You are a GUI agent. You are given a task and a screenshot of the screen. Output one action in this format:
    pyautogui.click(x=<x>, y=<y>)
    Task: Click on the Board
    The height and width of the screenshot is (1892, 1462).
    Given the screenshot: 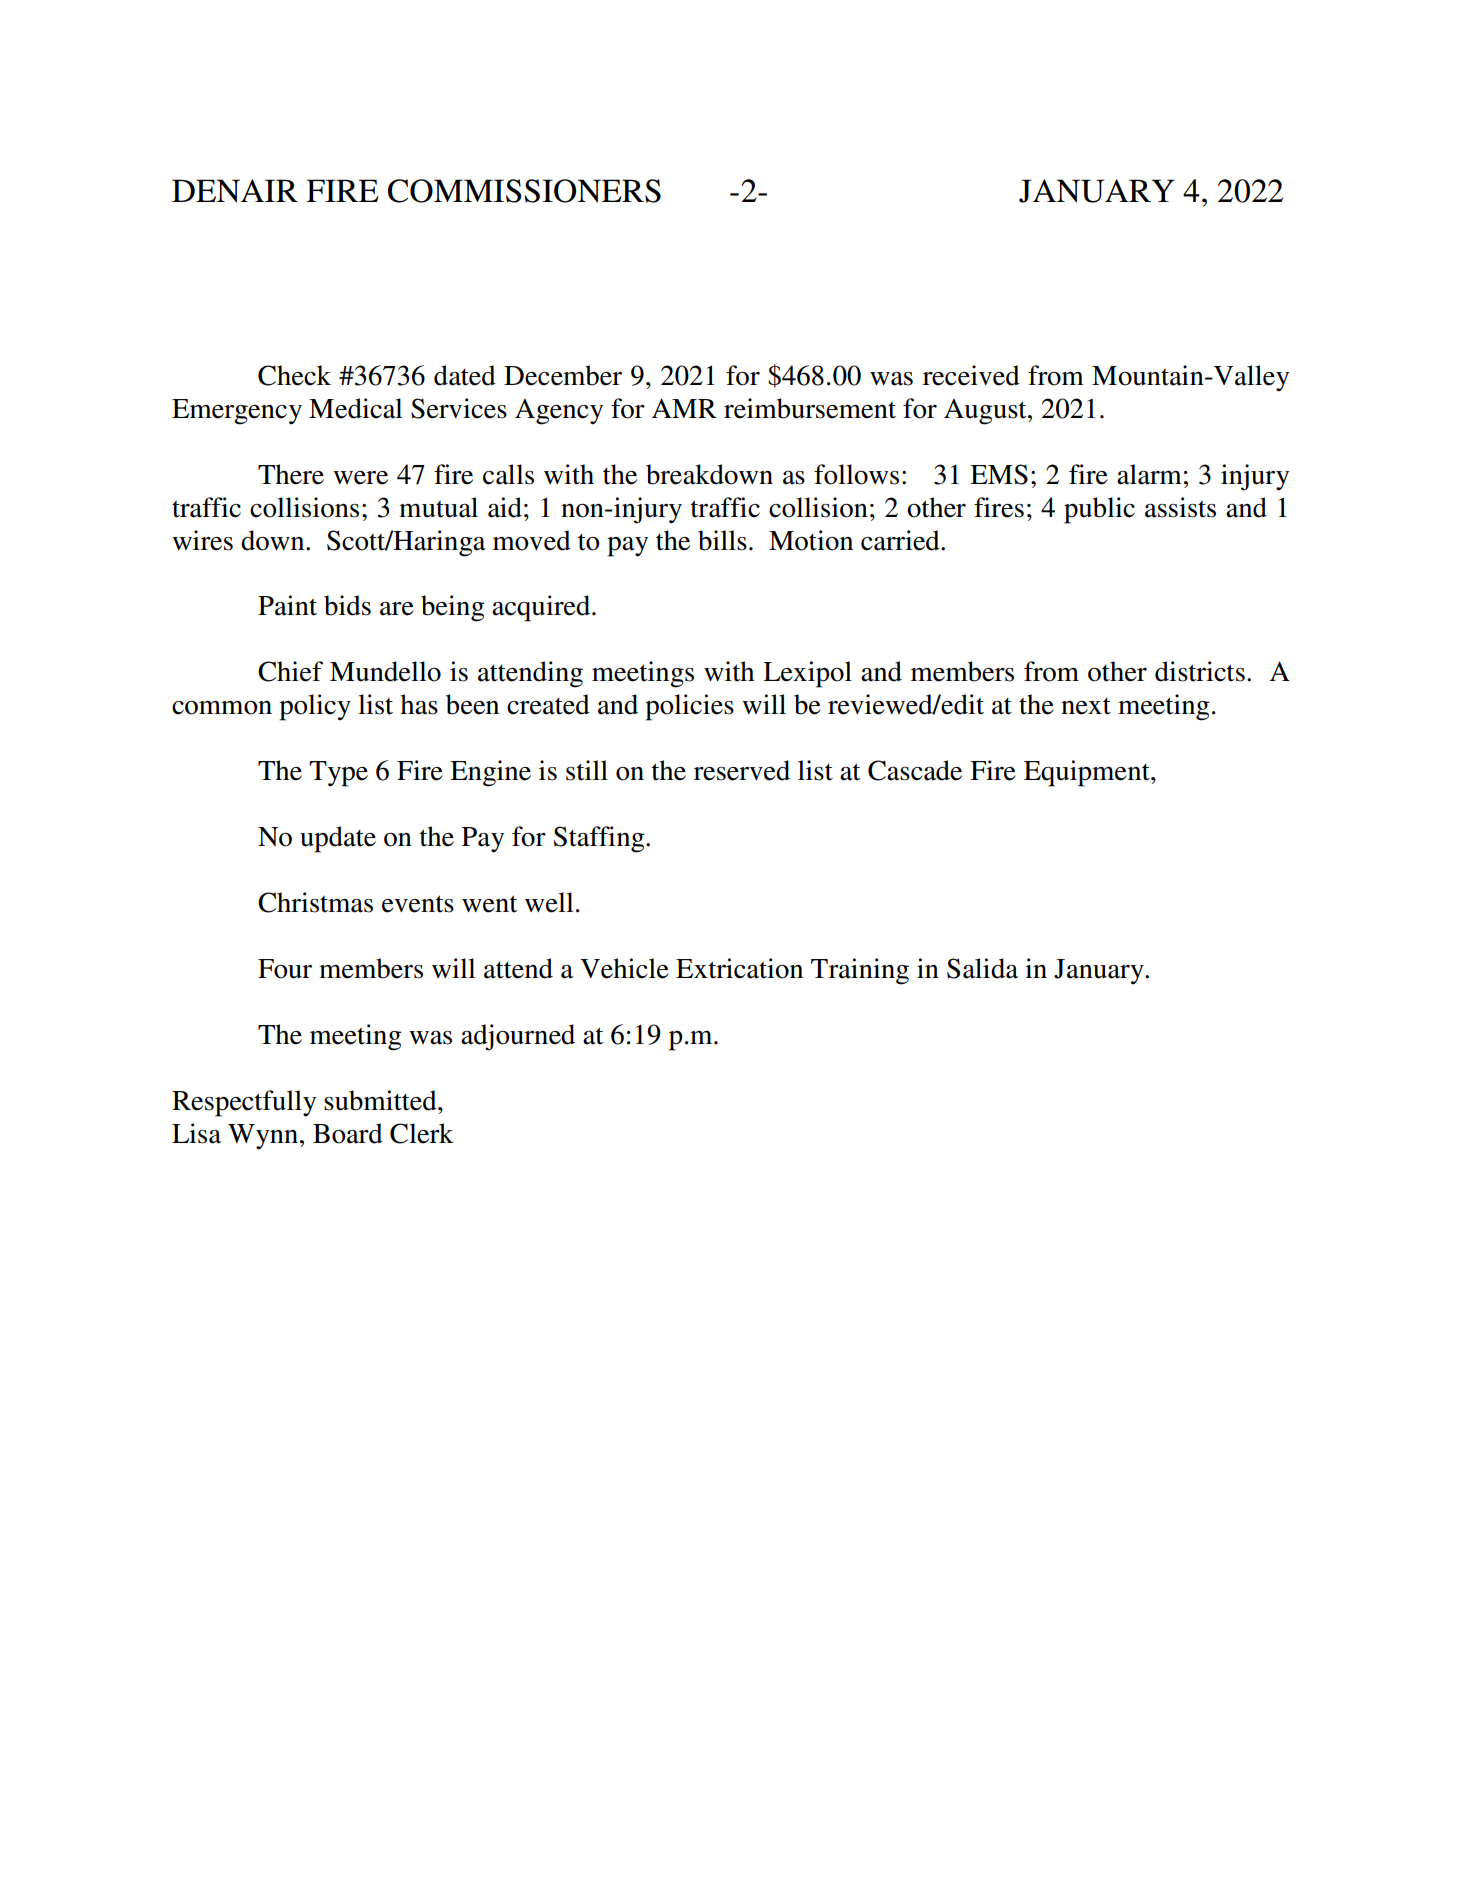 What is the action you would take?
    pyautogui.click(x=348, y=1133)
